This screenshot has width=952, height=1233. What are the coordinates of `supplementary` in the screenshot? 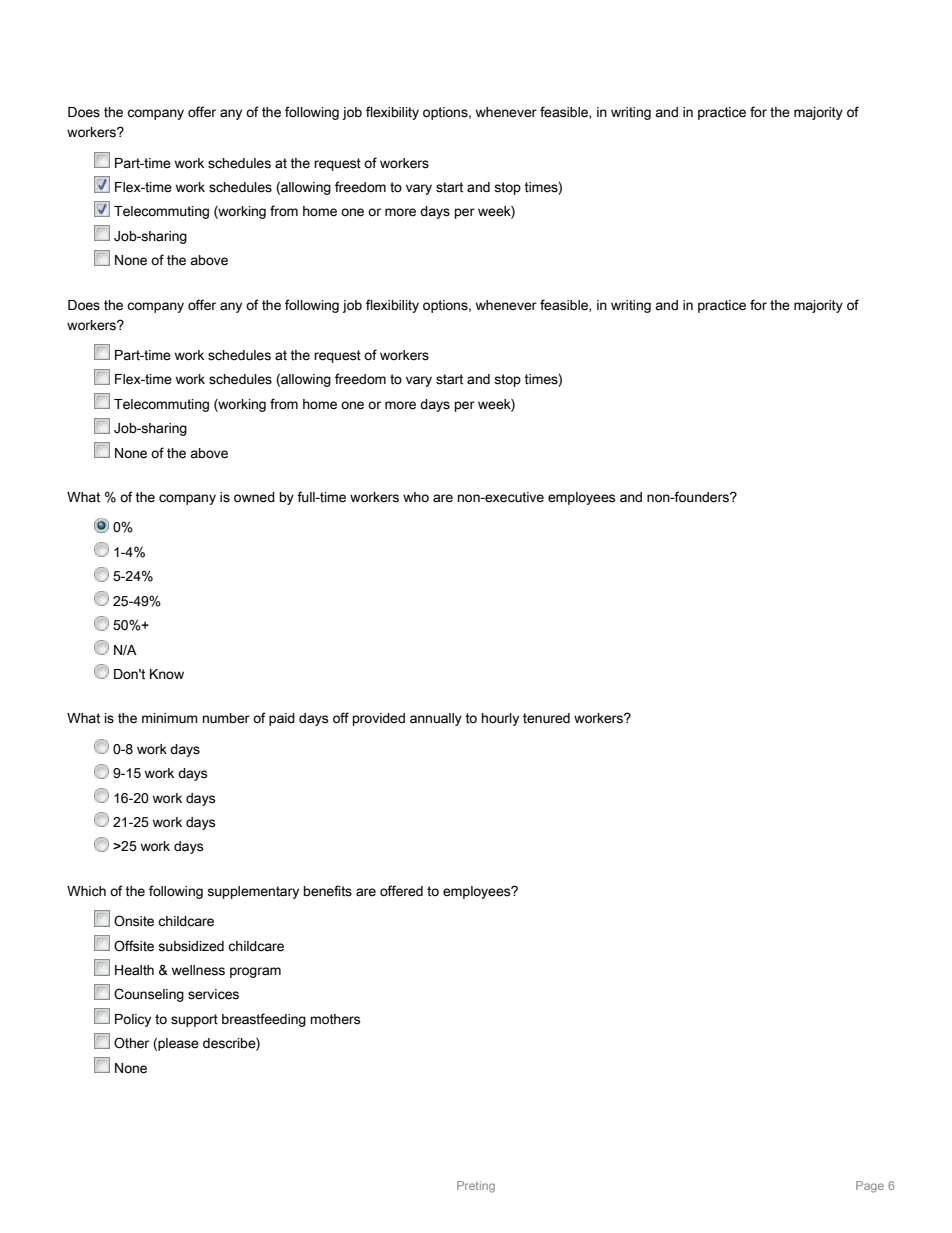 It's located at (253, 892).
